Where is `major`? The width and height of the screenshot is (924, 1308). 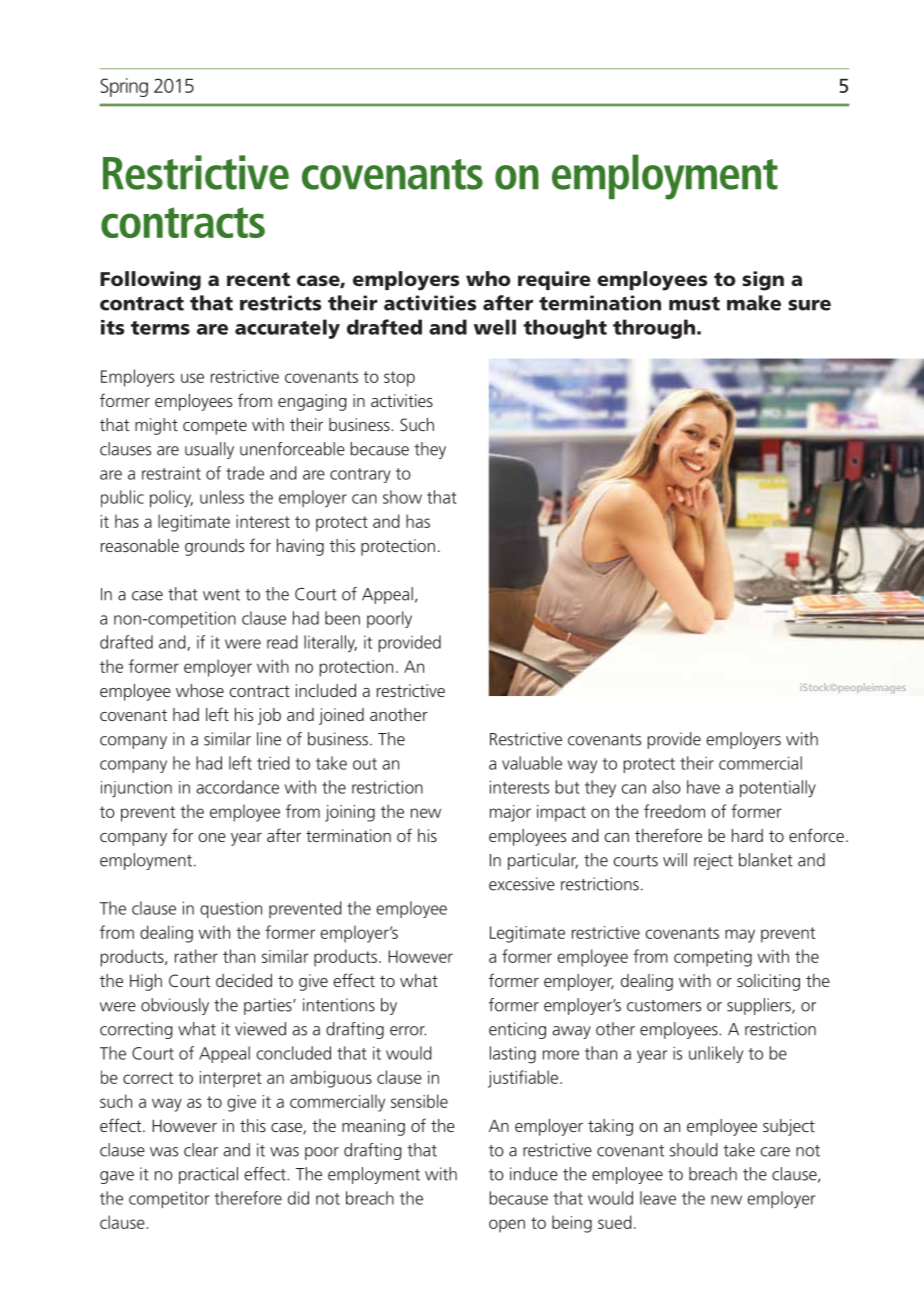 major is located at coordinates (510, 813).
